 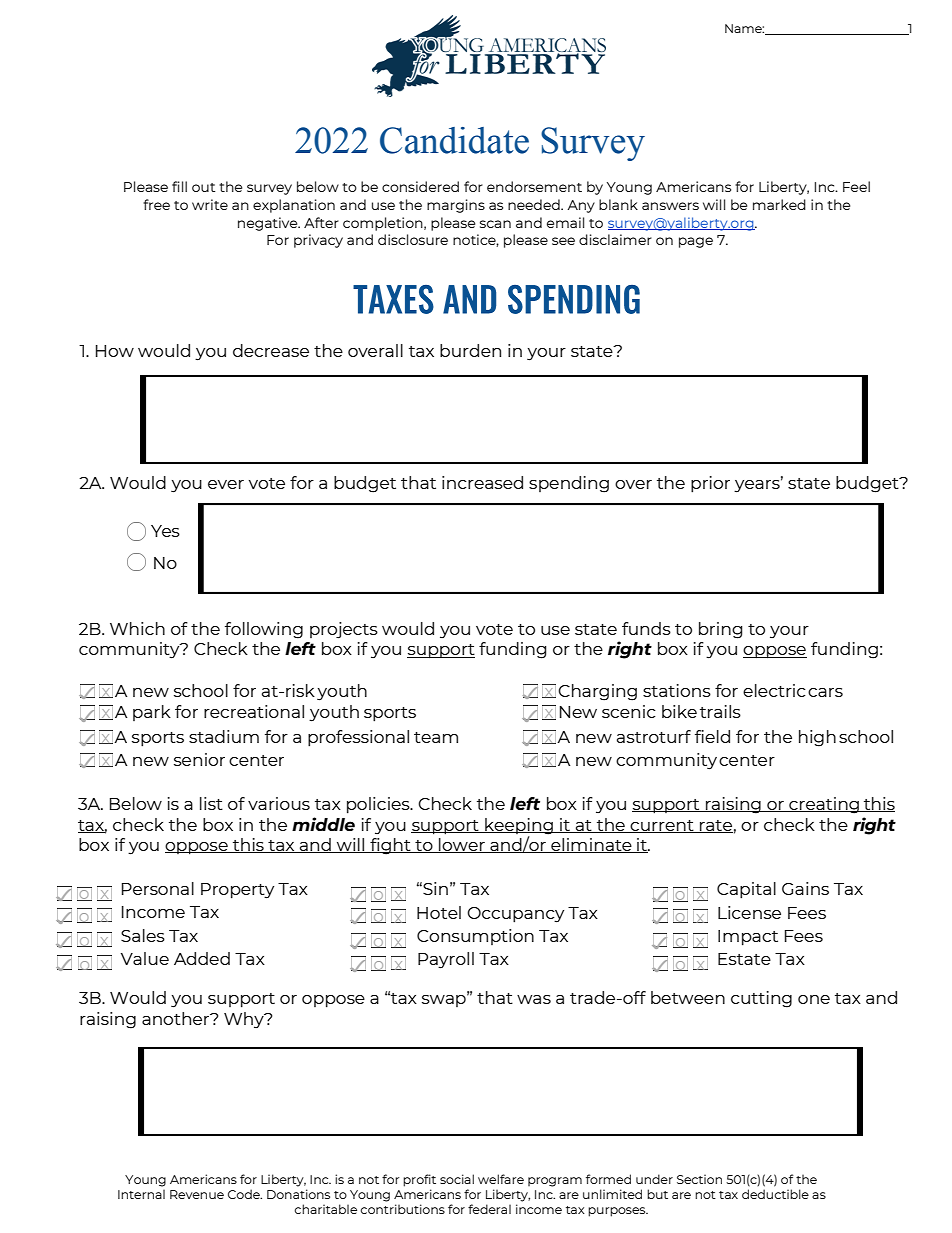 I want to click on welfare, so click(x=501, y=1179).
